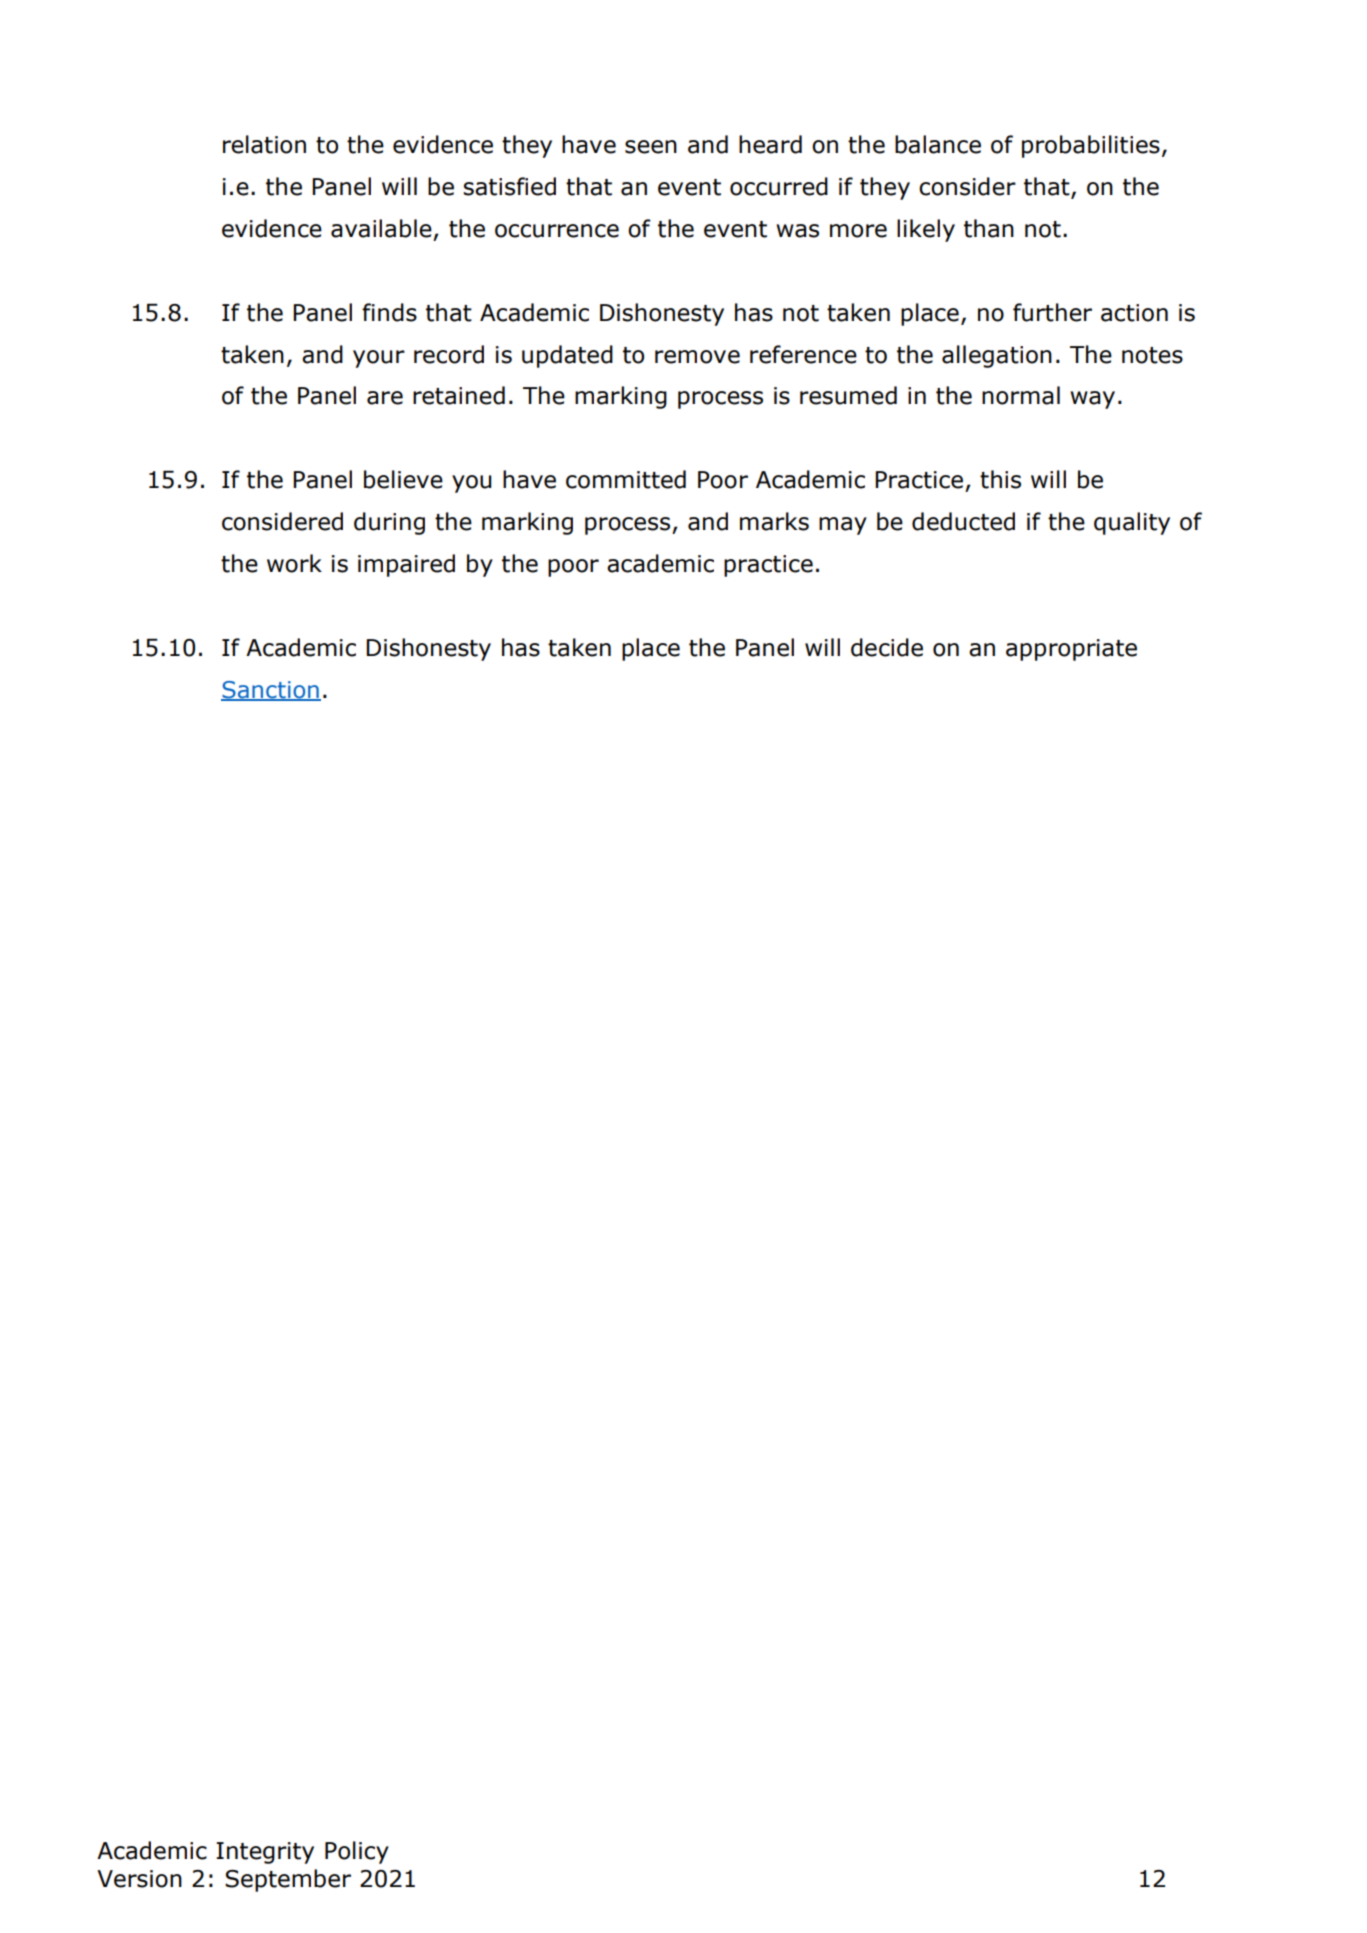 Image resolution: width=1367 pixels, height=1933 pixels. Describe the element at coordinates (357, 1852) in the screenshot. I see `Policy` at that location.
